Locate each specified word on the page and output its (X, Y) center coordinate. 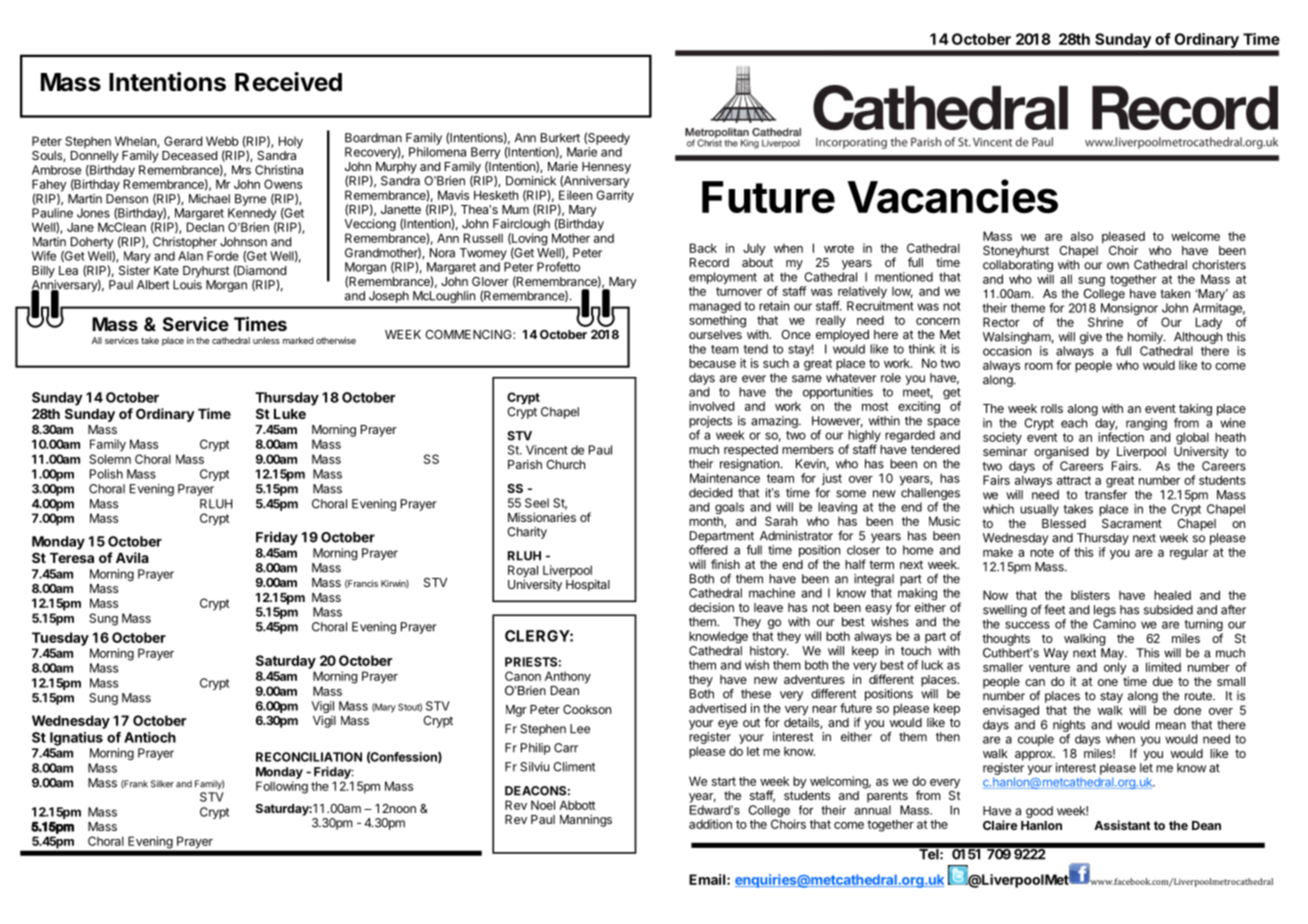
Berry (485, 154)
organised (1061, 452)
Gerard (183, 141)
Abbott (577, 805)
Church (565, 464)
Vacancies (952, 196)
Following (282, 787)
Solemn (110, 459)
